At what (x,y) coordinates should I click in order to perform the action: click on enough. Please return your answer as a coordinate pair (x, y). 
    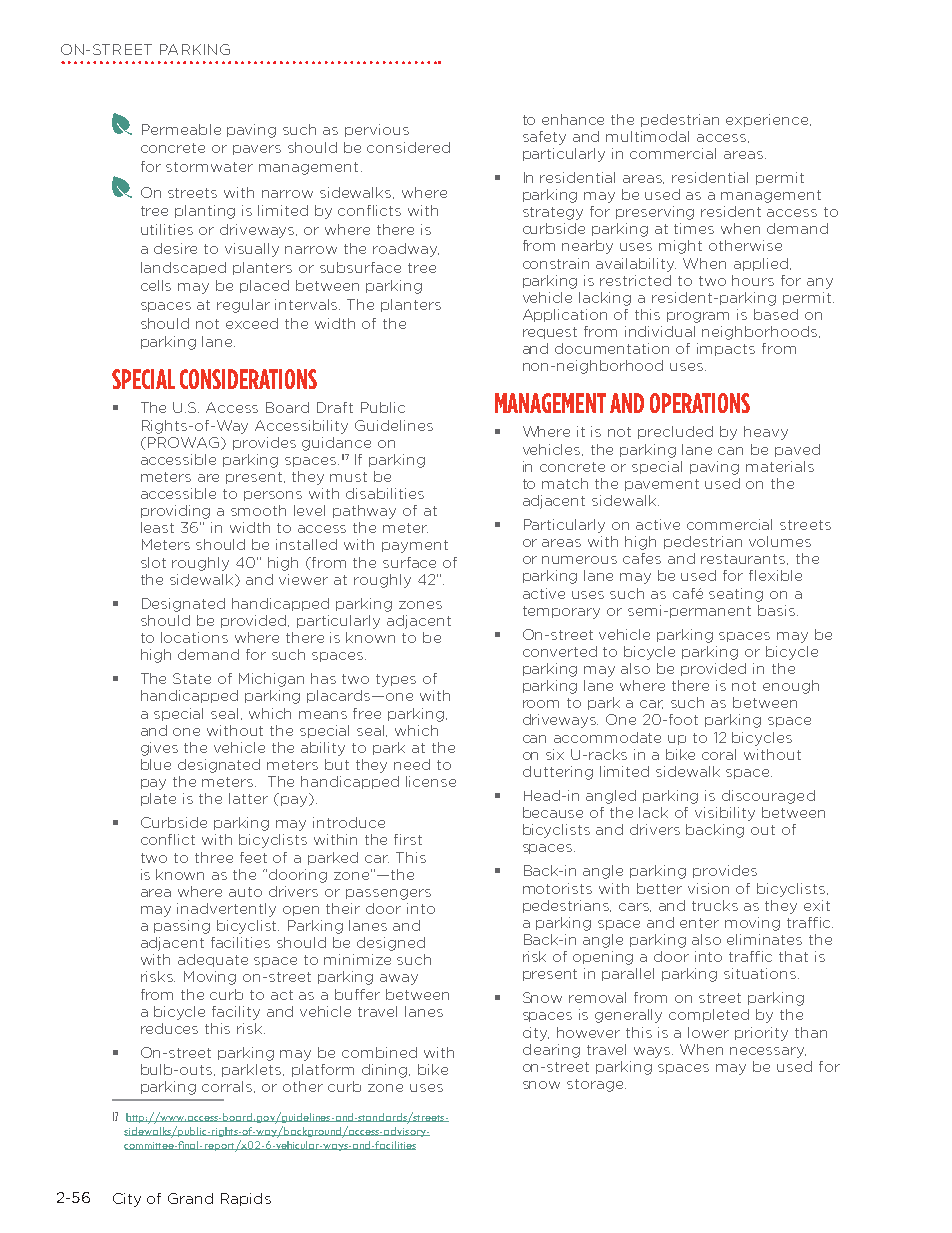
    Looking at the image, I should click on (791, 687).
